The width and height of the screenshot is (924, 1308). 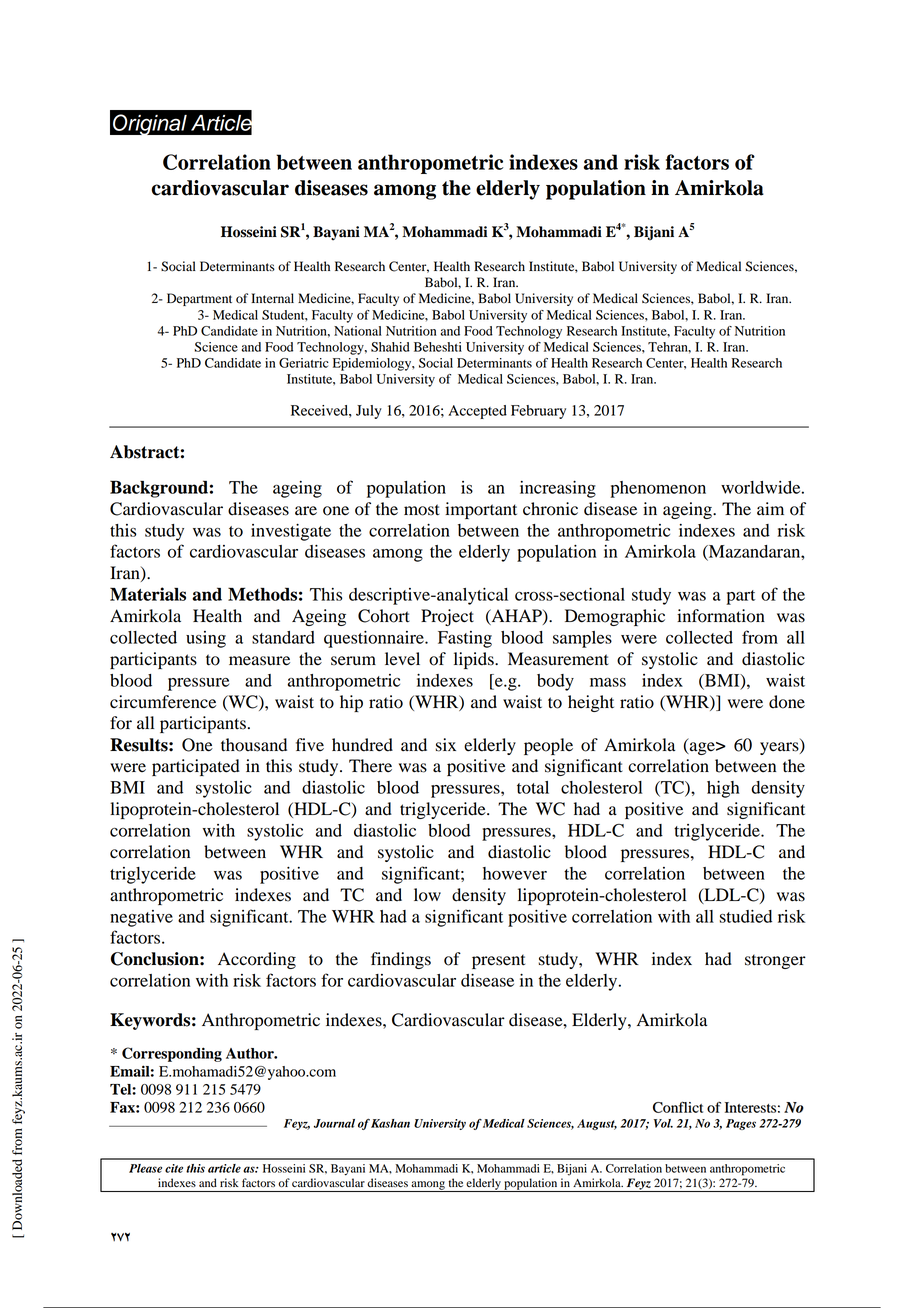 What do you see at coordinates (206, 639) in the screenshot?
I see `using` at bounding box center [206, 639].
